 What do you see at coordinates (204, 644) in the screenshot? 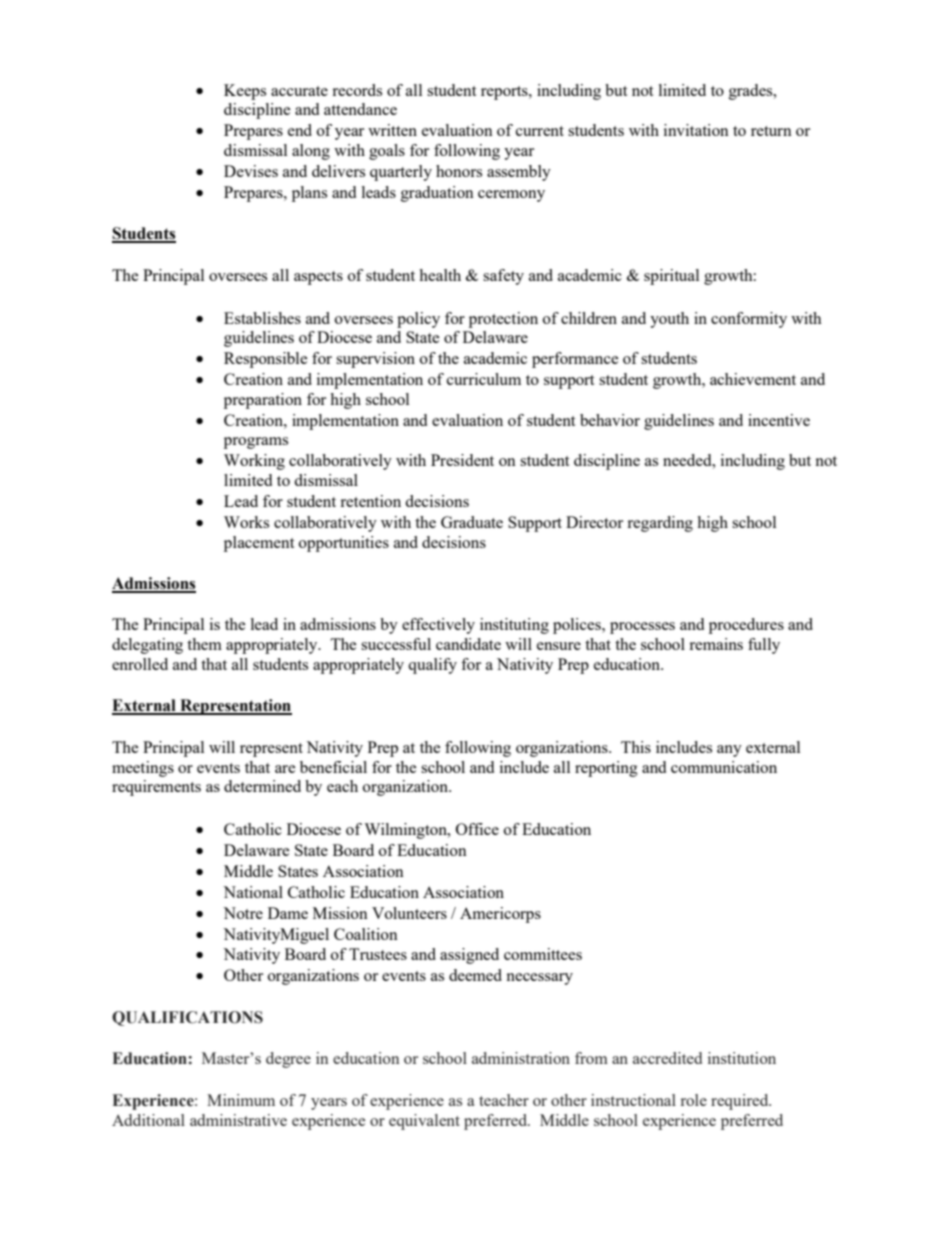
I see `them` at bounding box center [204, 644].
